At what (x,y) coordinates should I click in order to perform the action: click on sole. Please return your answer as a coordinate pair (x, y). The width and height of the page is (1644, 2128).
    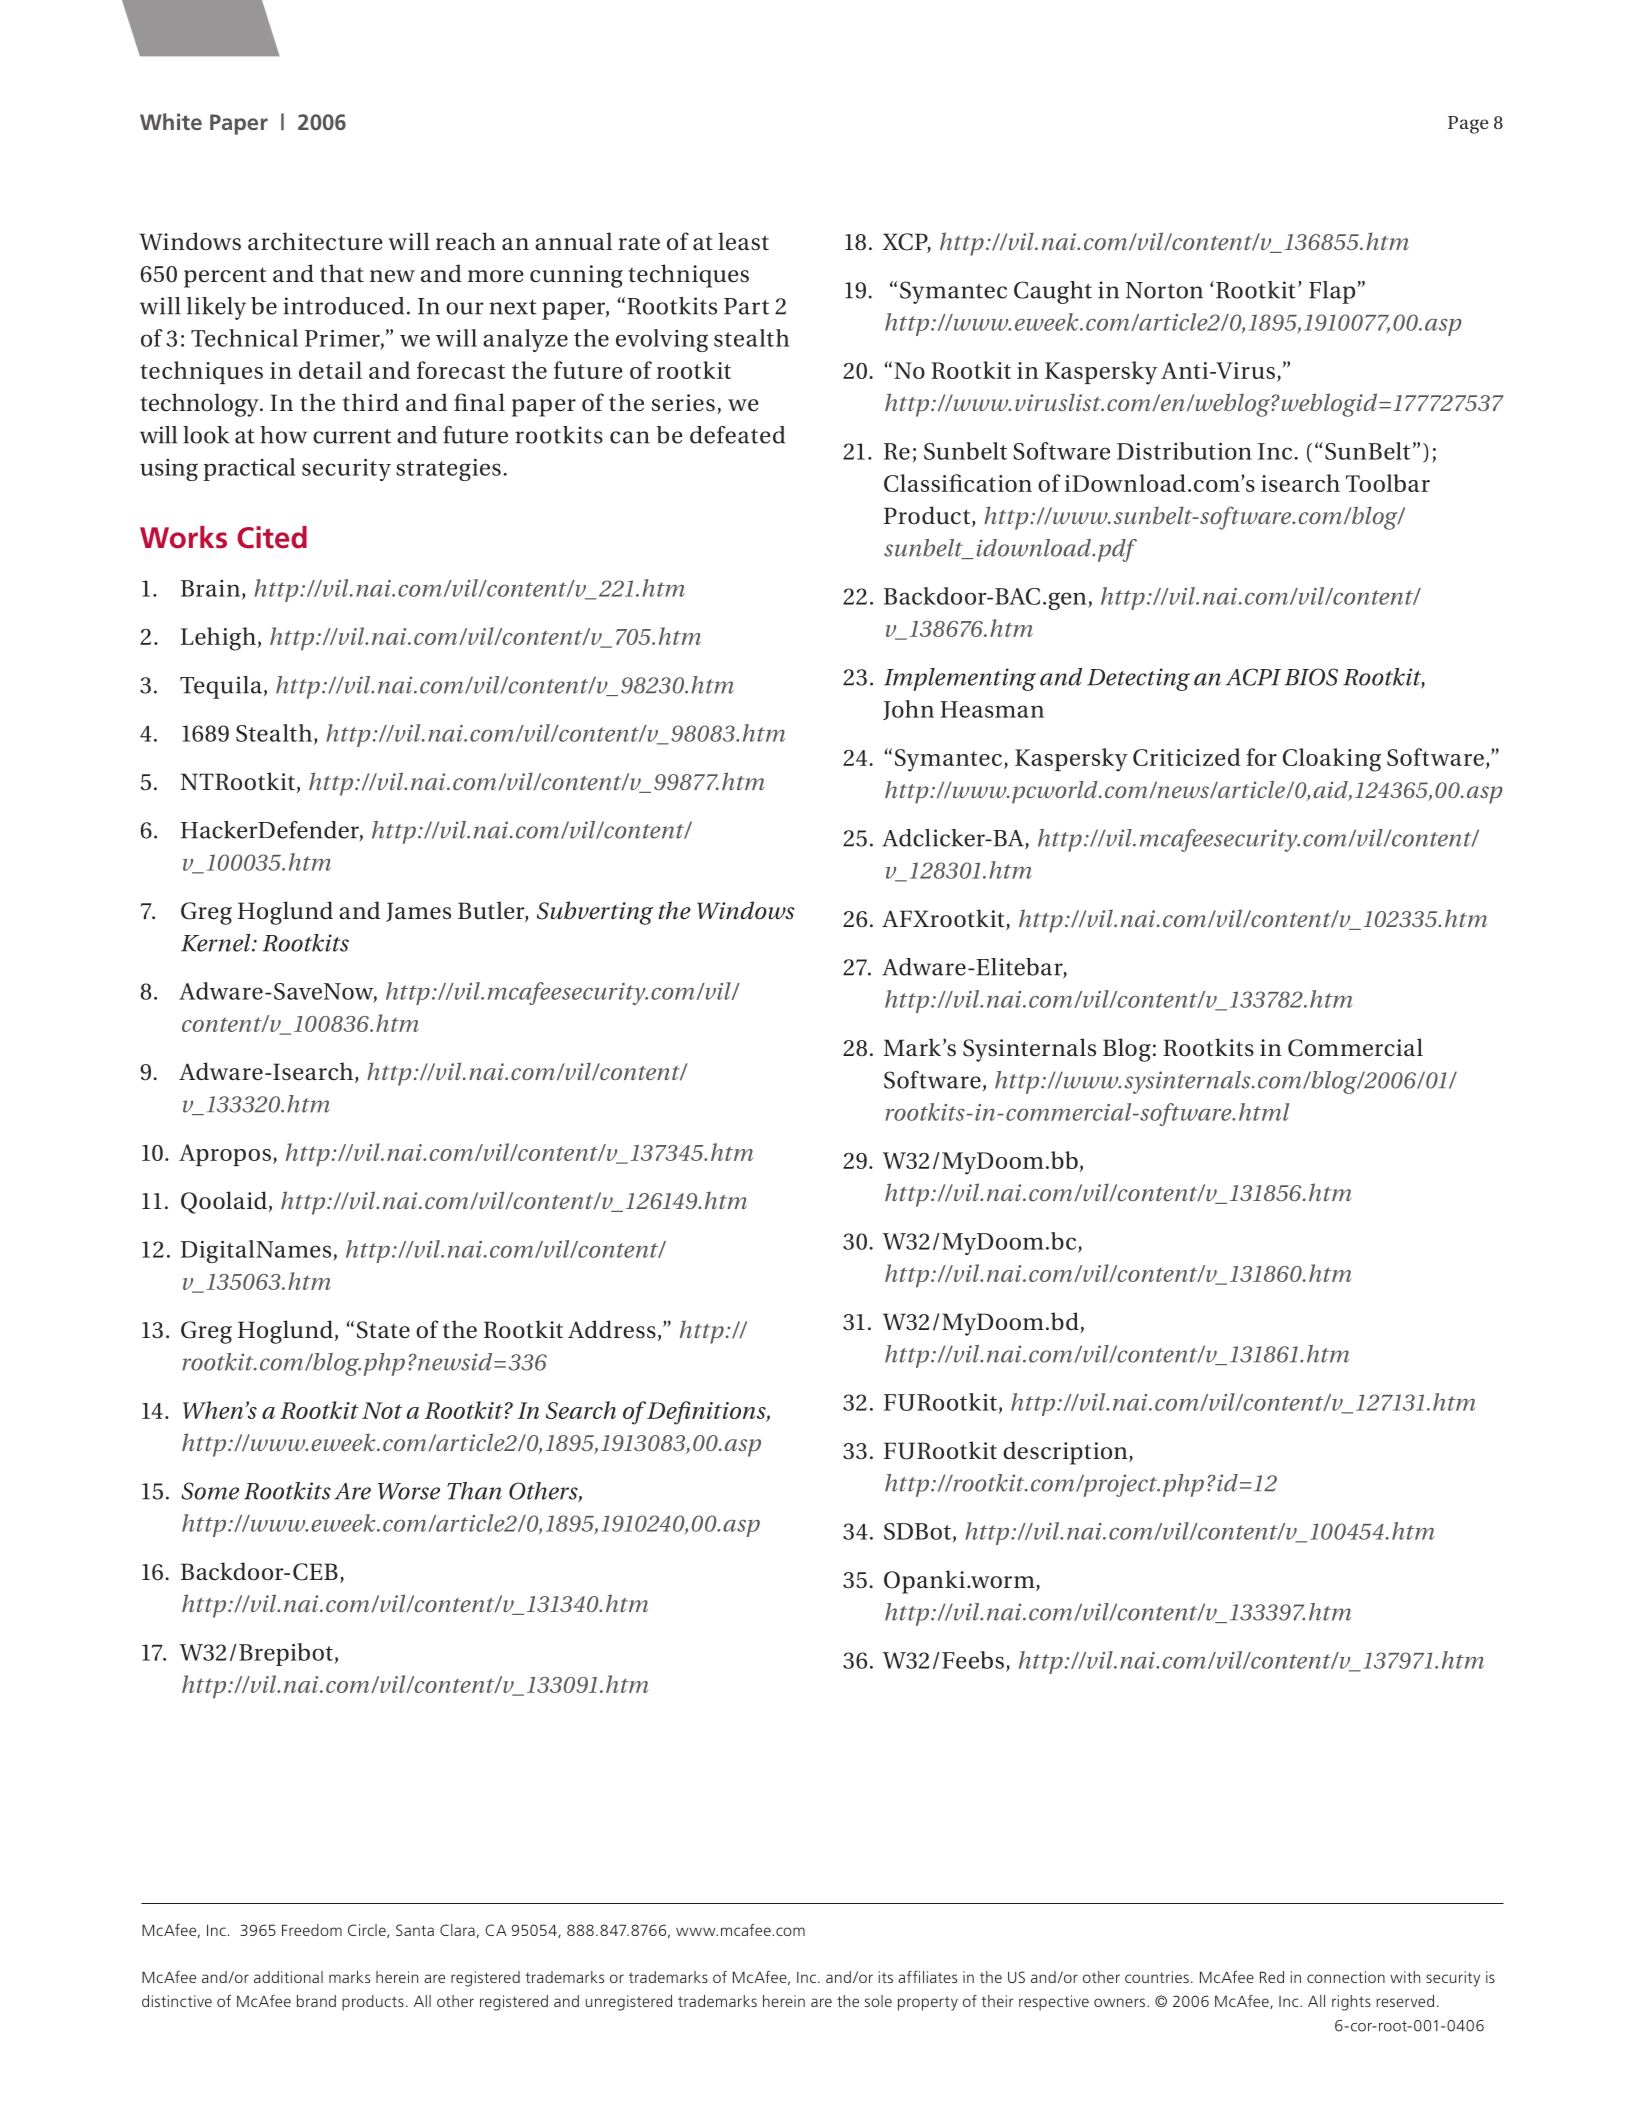
    Looking at the image, I should click on (878, 2001).
